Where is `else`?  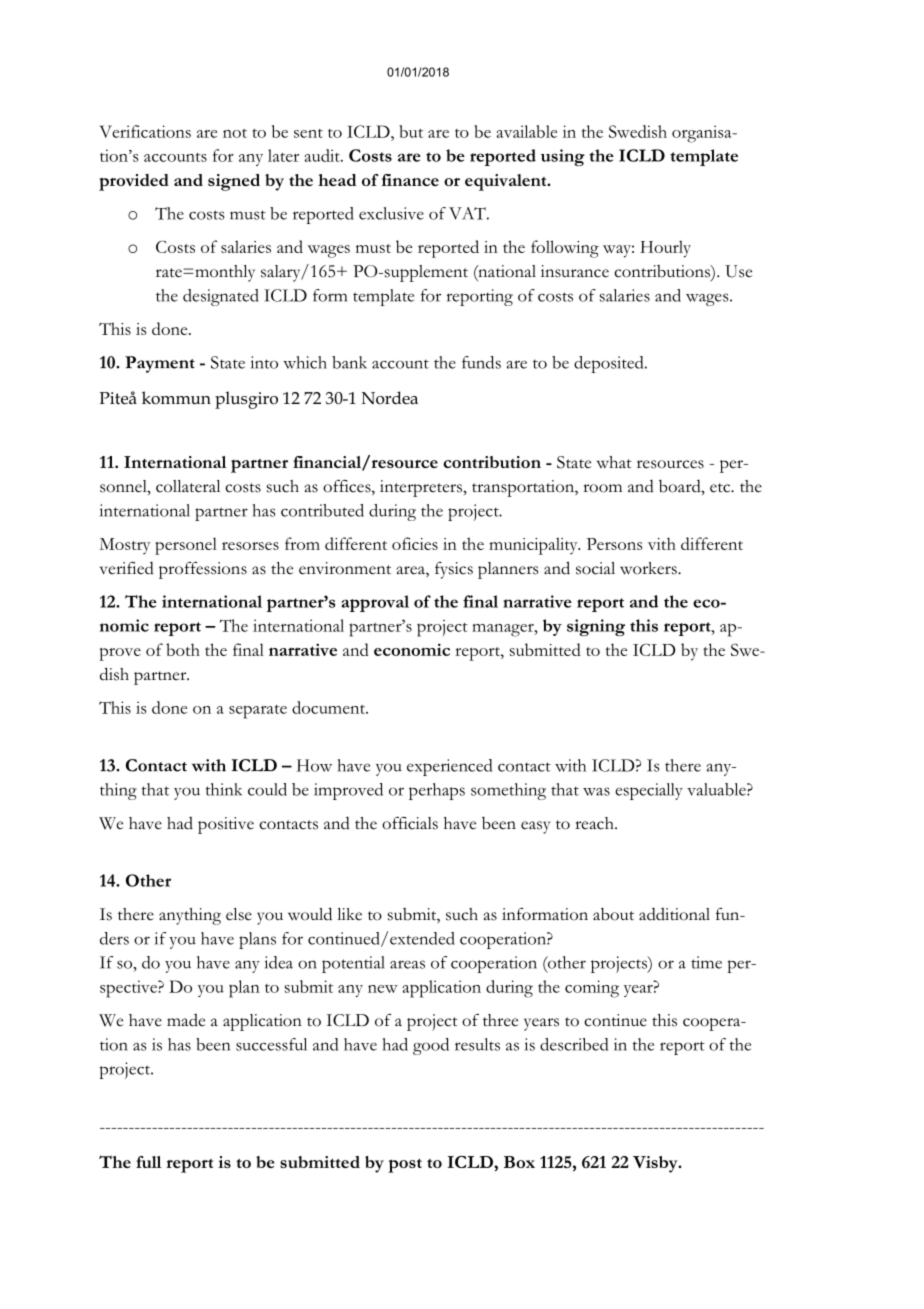
else is located at coordinates (239, 914).
